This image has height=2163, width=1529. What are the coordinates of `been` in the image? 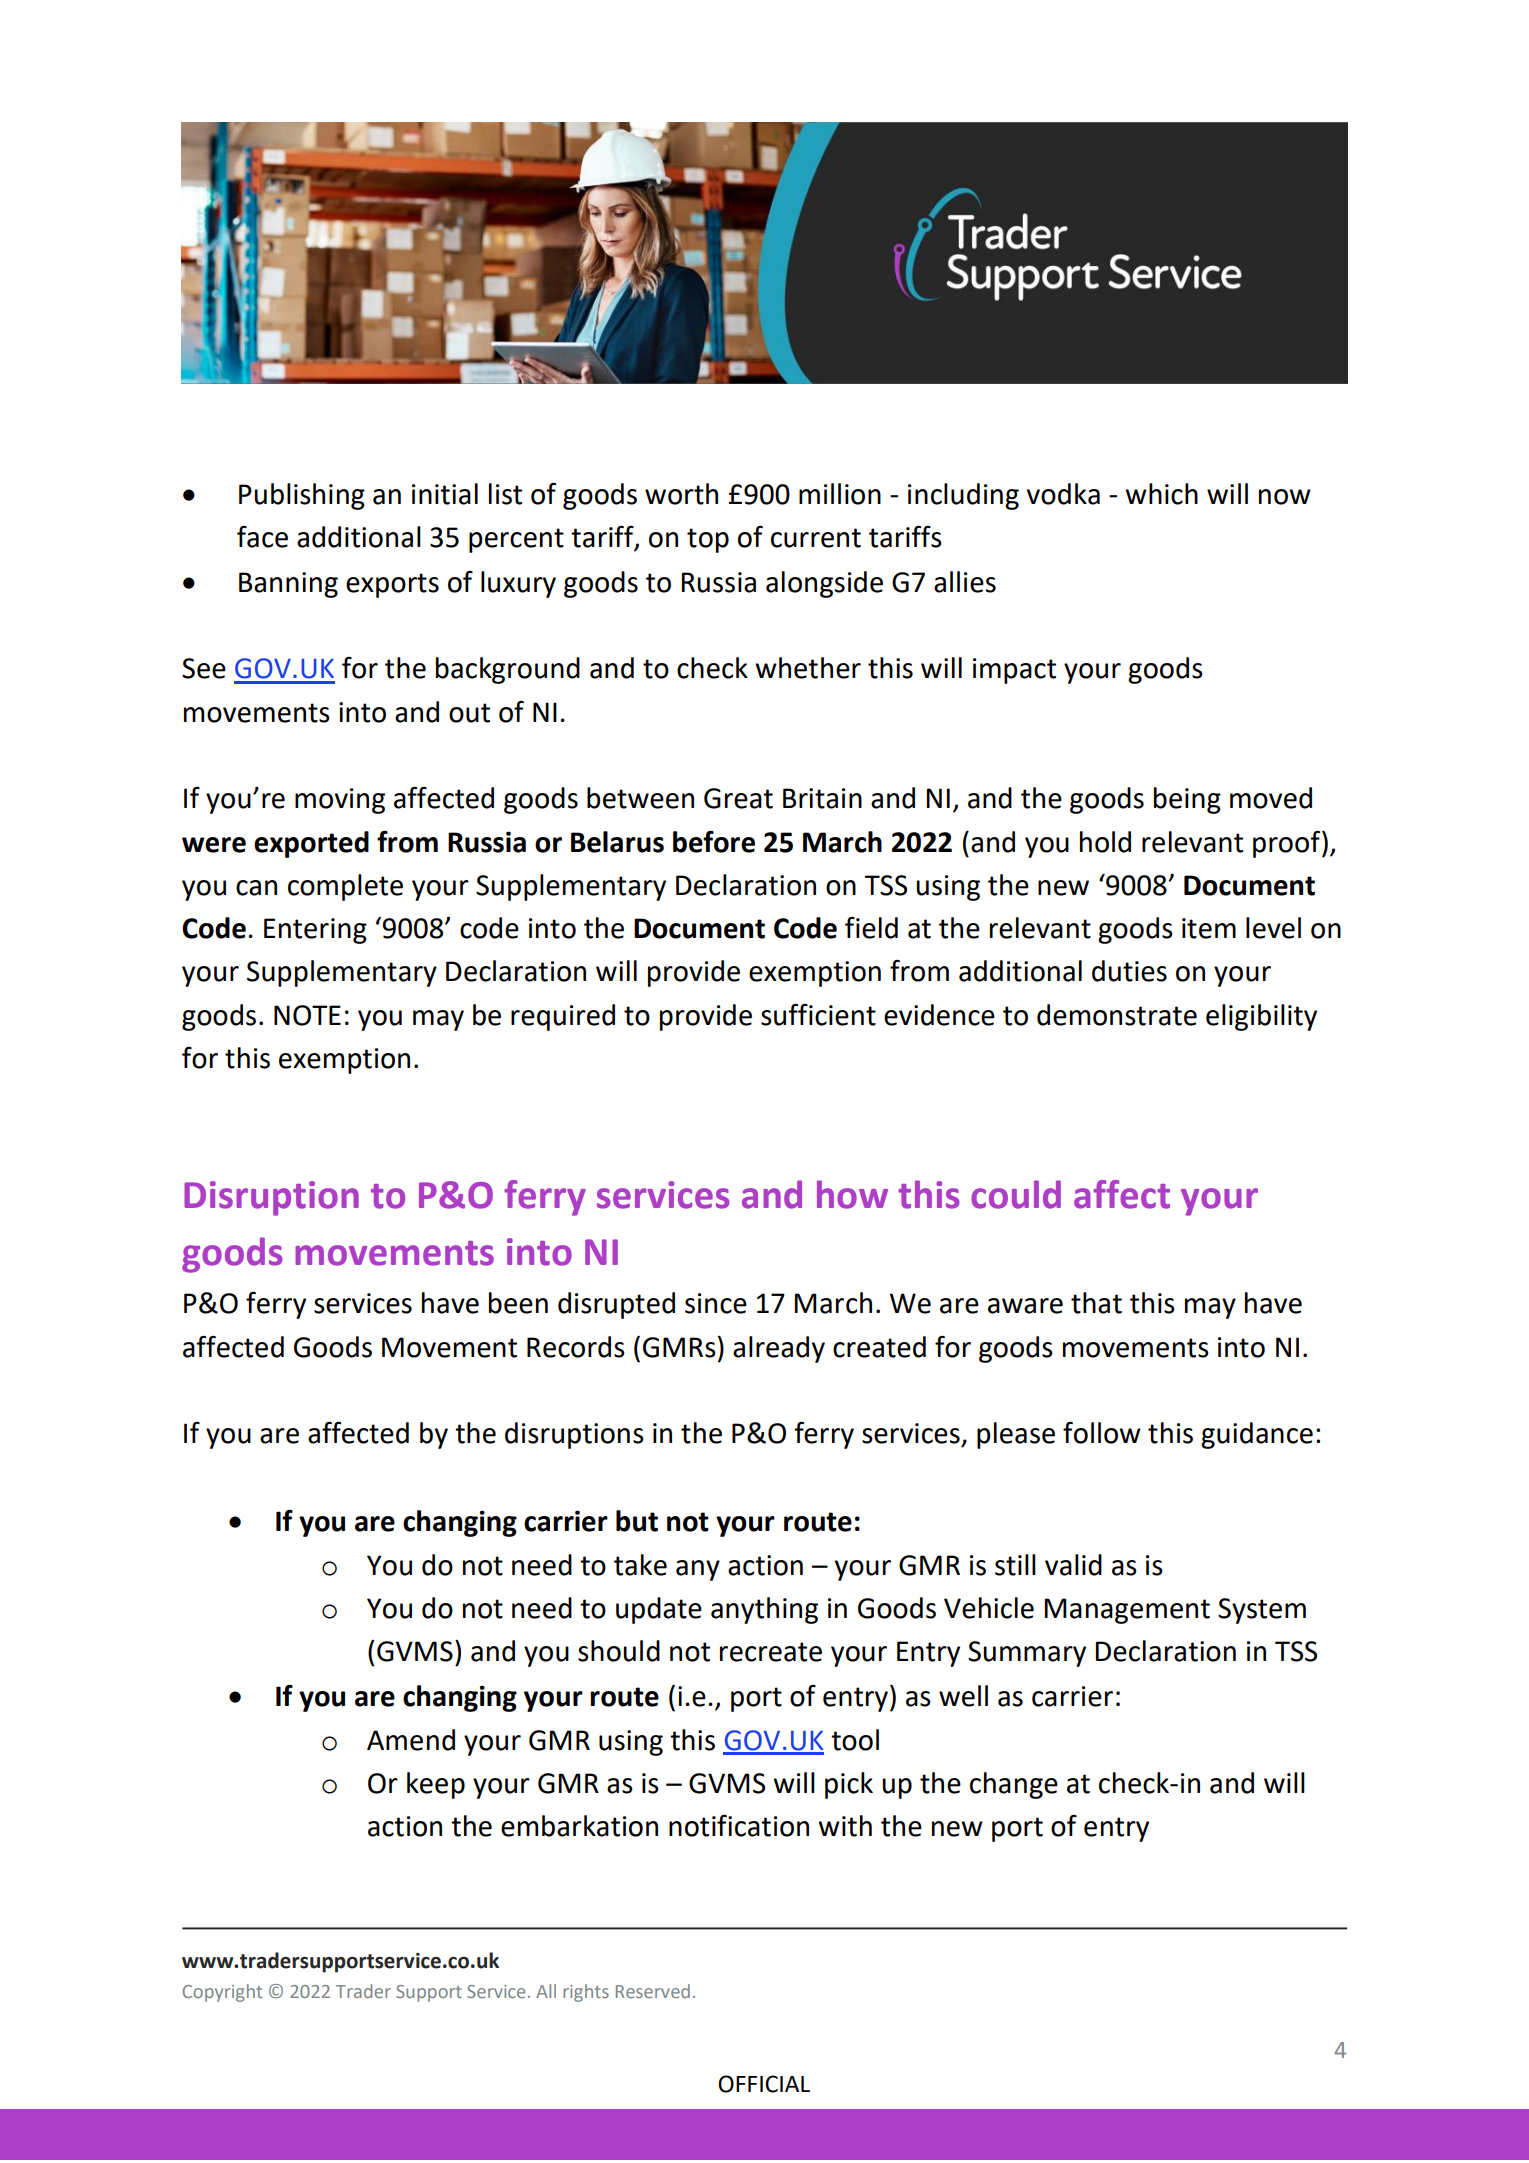 It's located at (518, 1303).
